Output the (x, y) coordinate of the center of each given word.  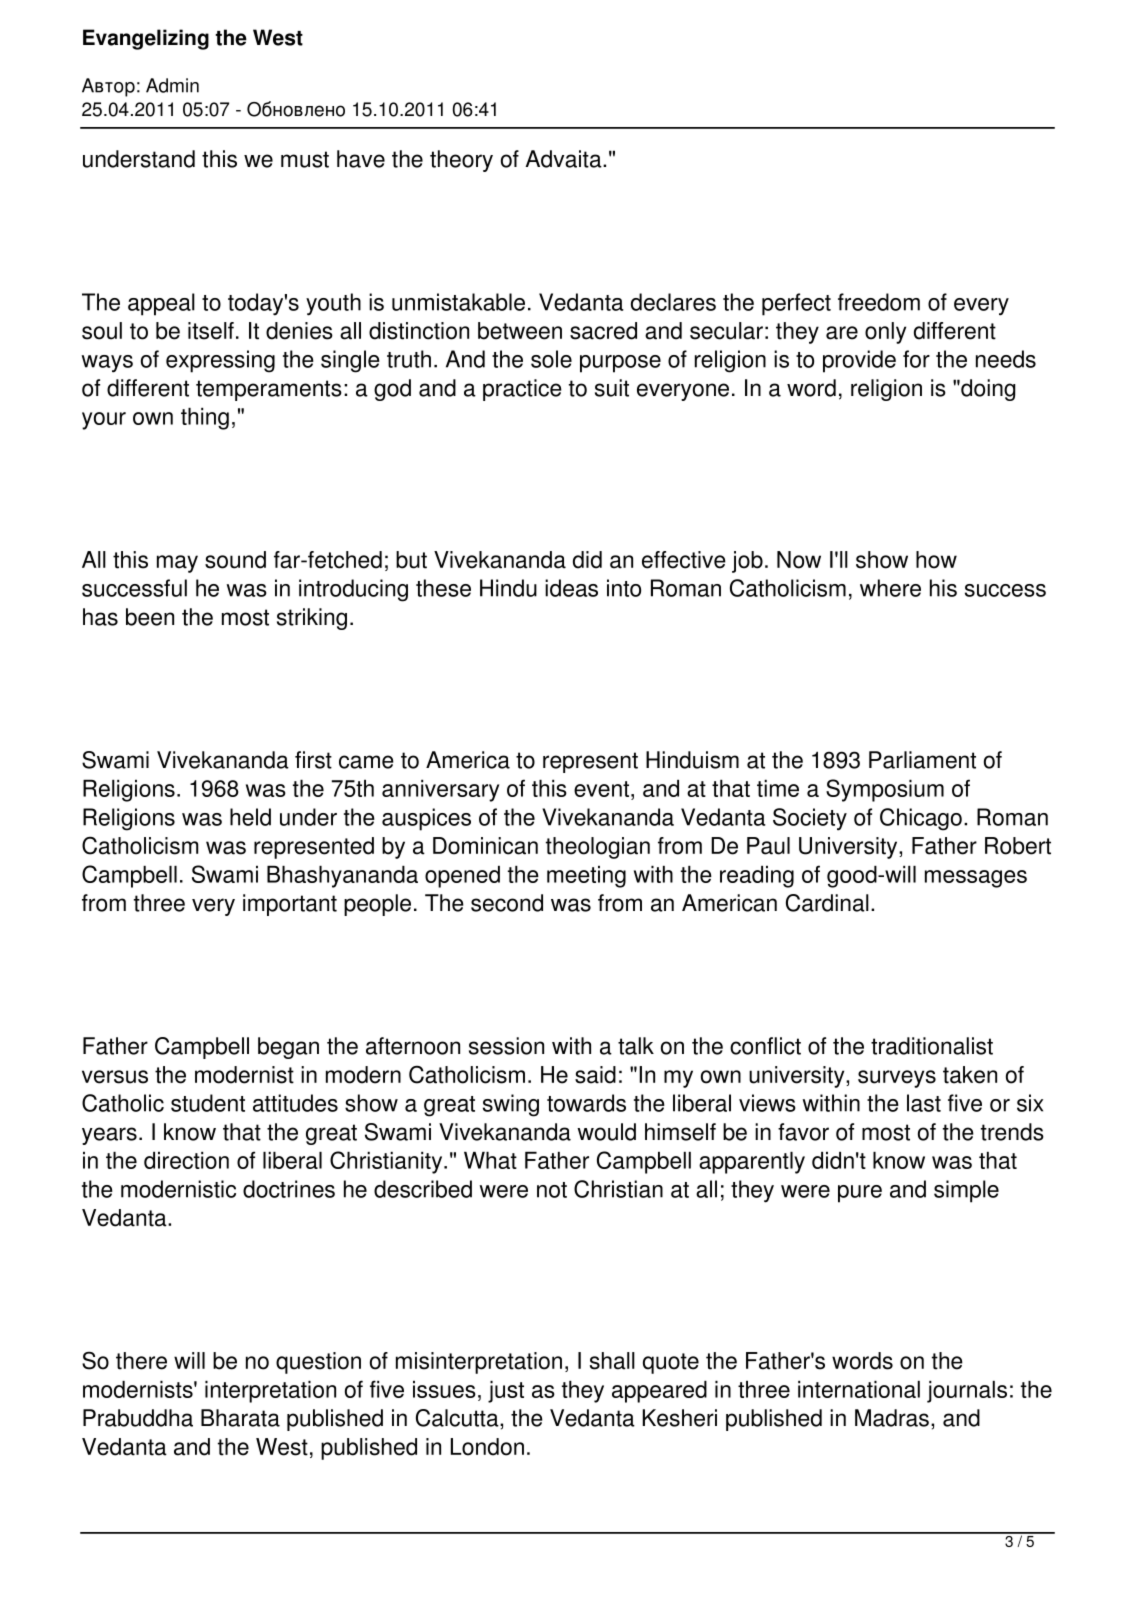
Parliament (922, 760)
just (506, 1392)
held (250, 817)
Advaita (565, 159)
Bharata (240, 1418)
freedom (879, 302)
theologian (598, 848)
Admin (172, 85)
